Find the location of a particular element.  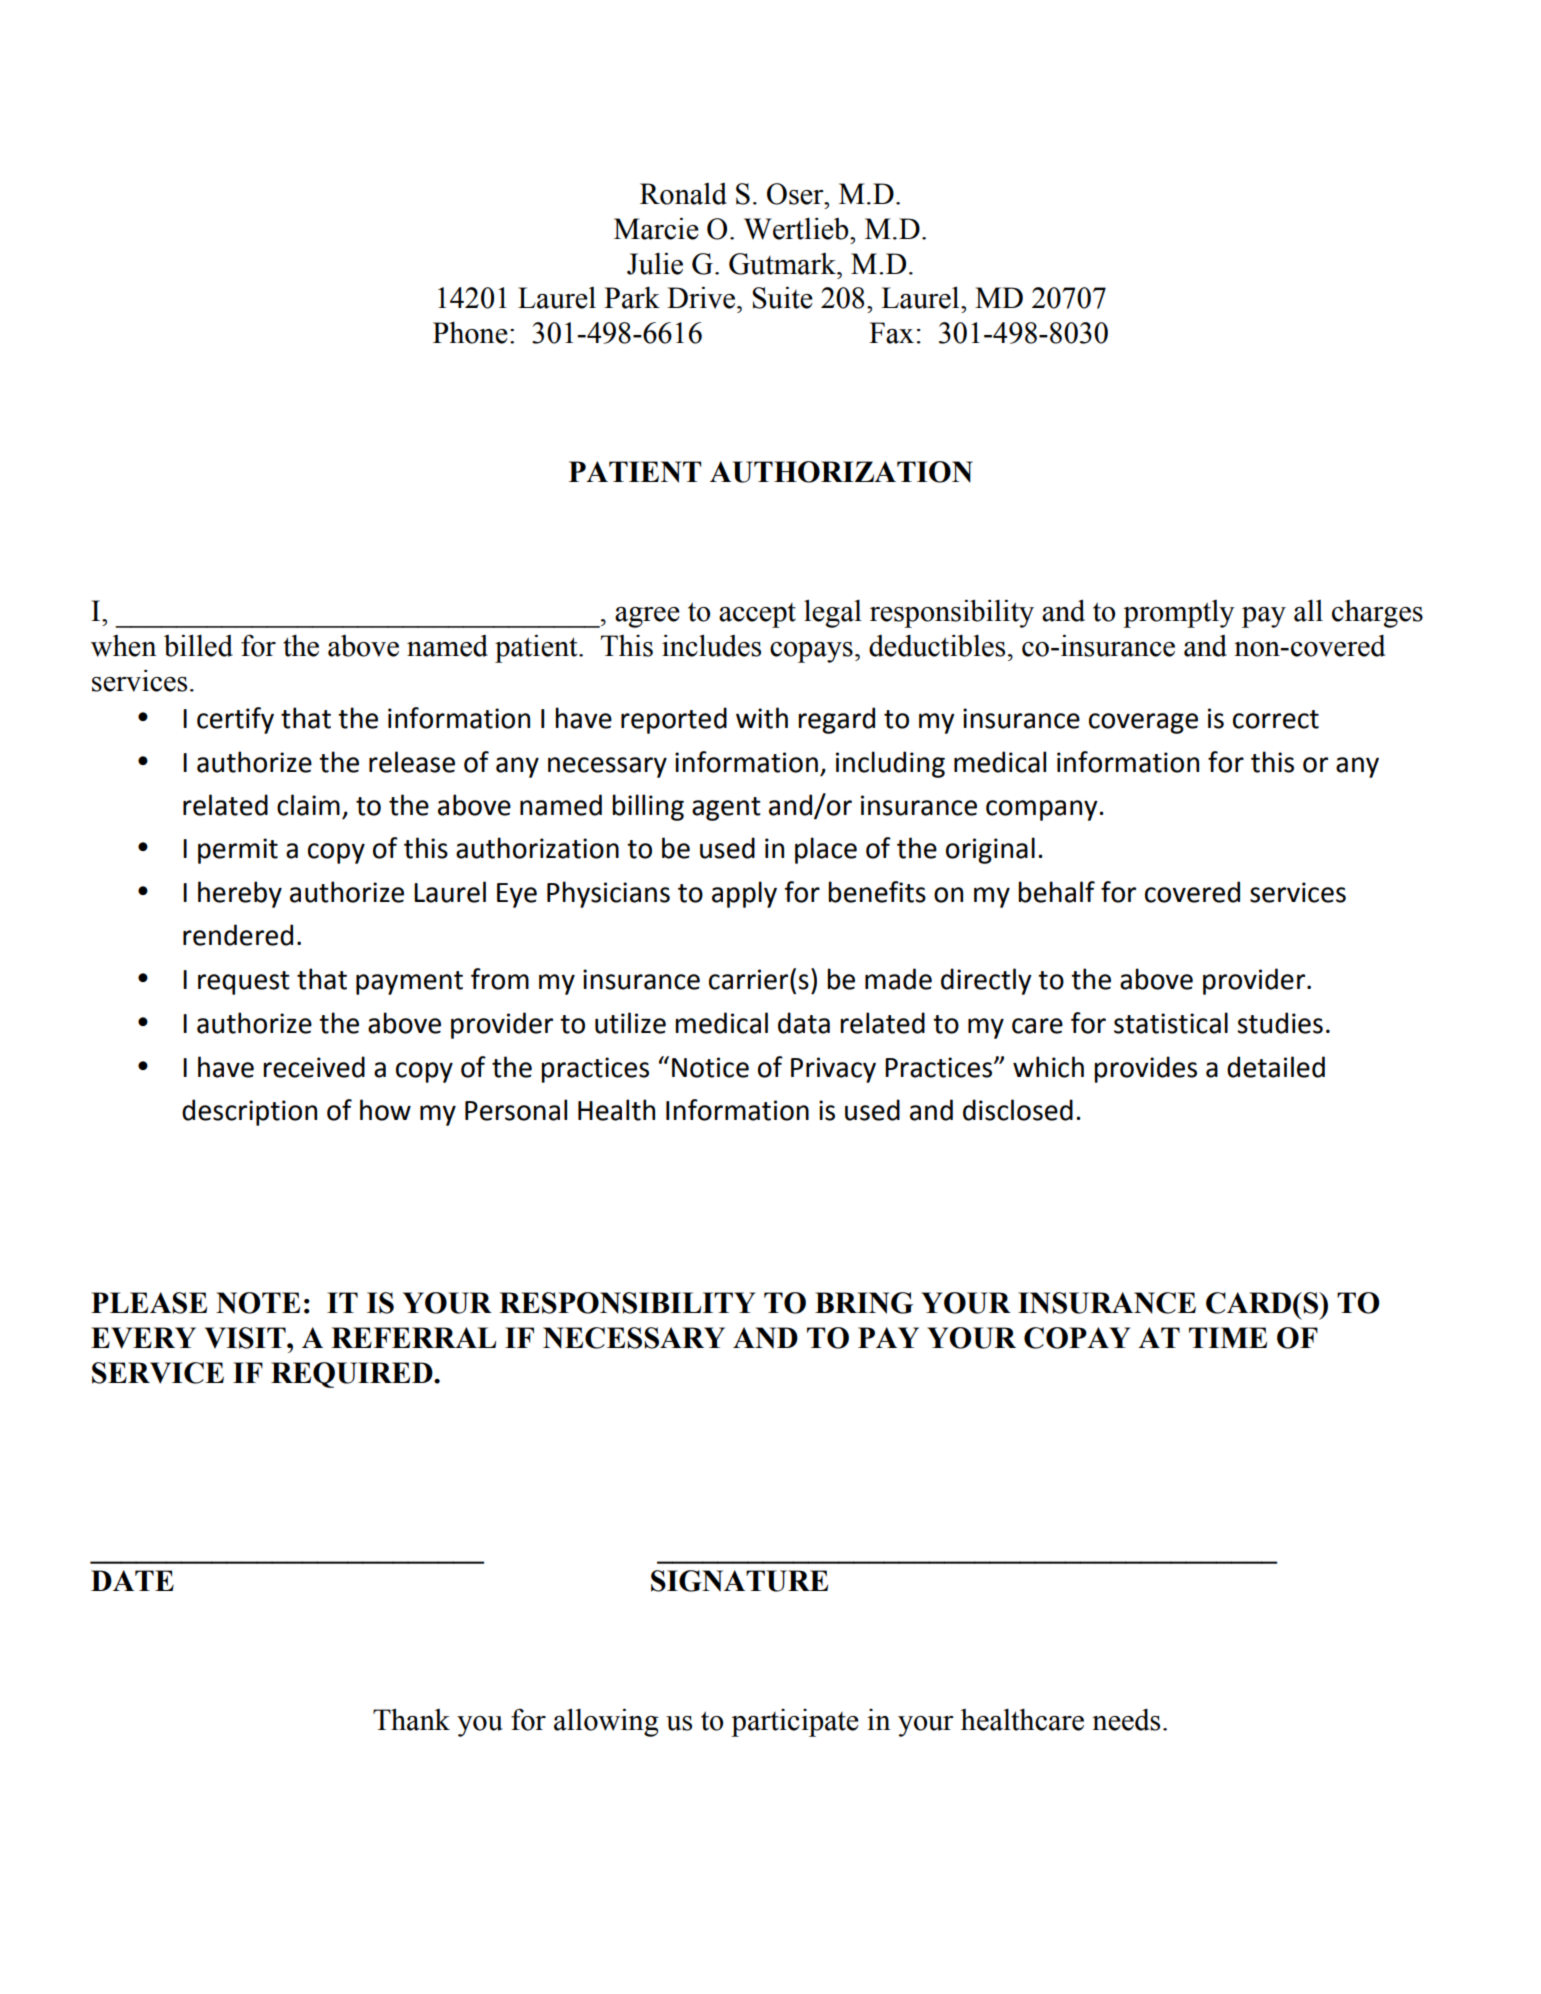

detailed is located at coordinates (1276, 1067).
